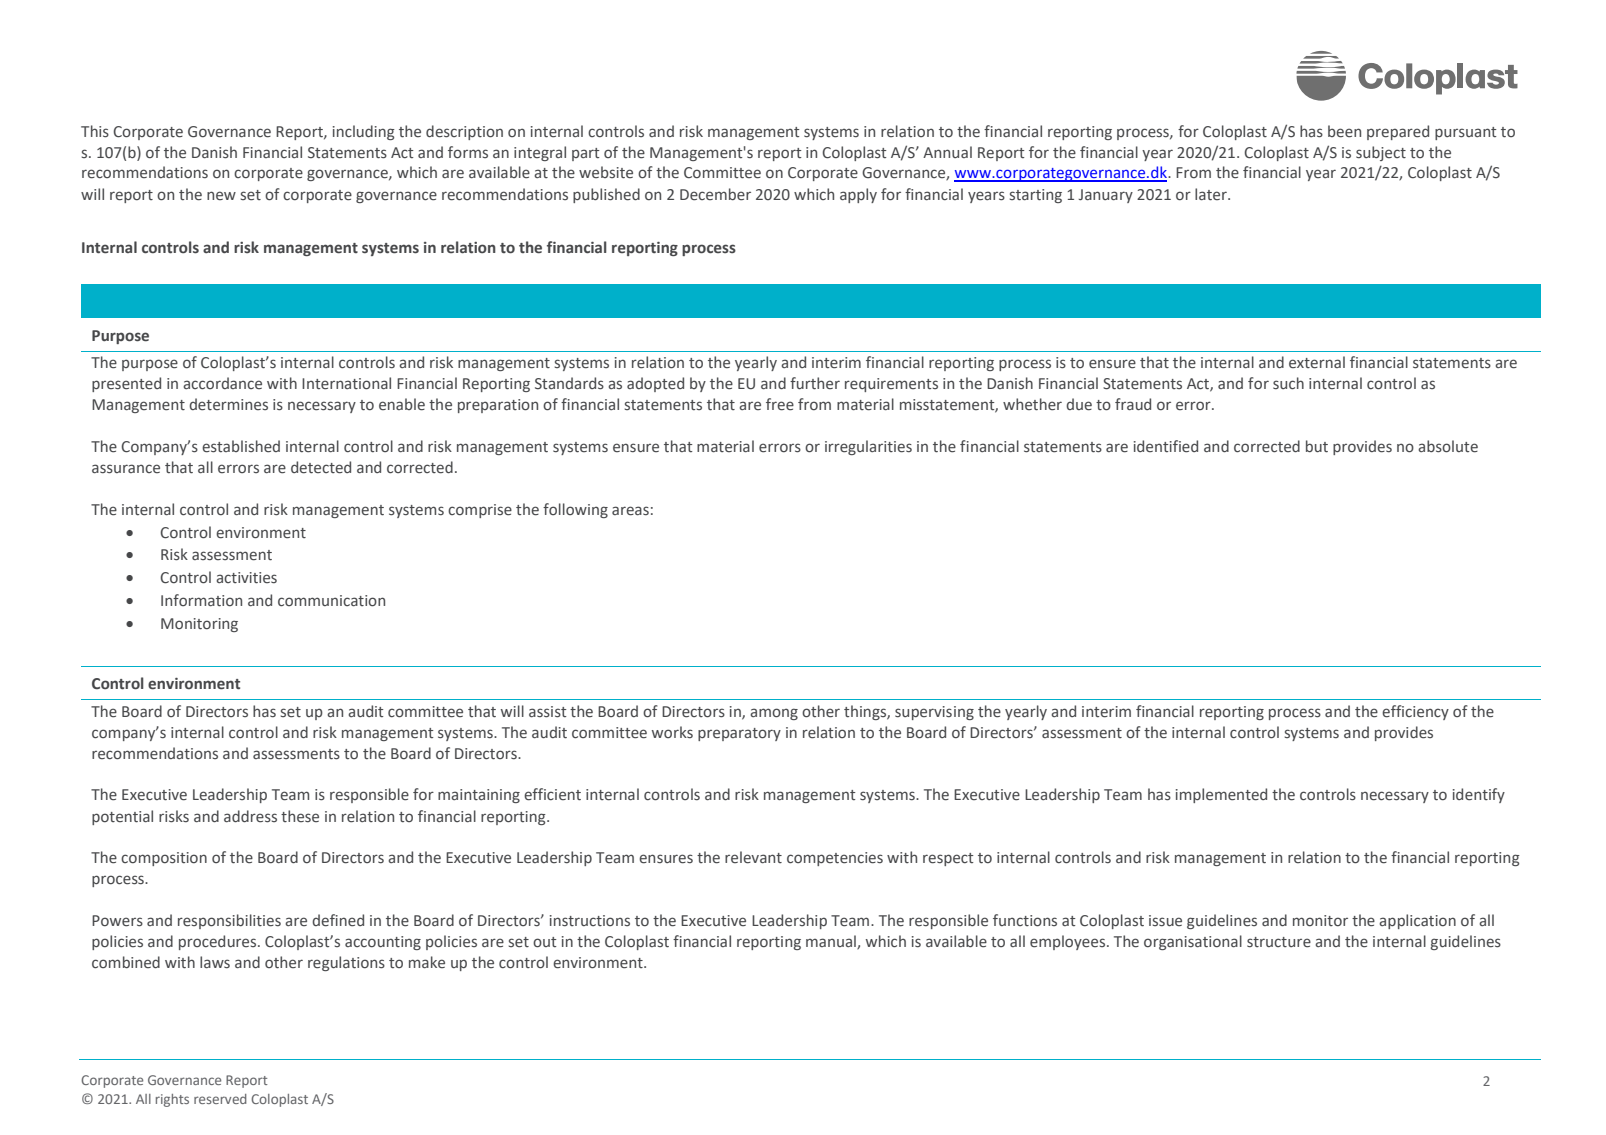 The width and height of the screenshot is (1606, 1135). I want to click on reserved, so click(220, 1099).
